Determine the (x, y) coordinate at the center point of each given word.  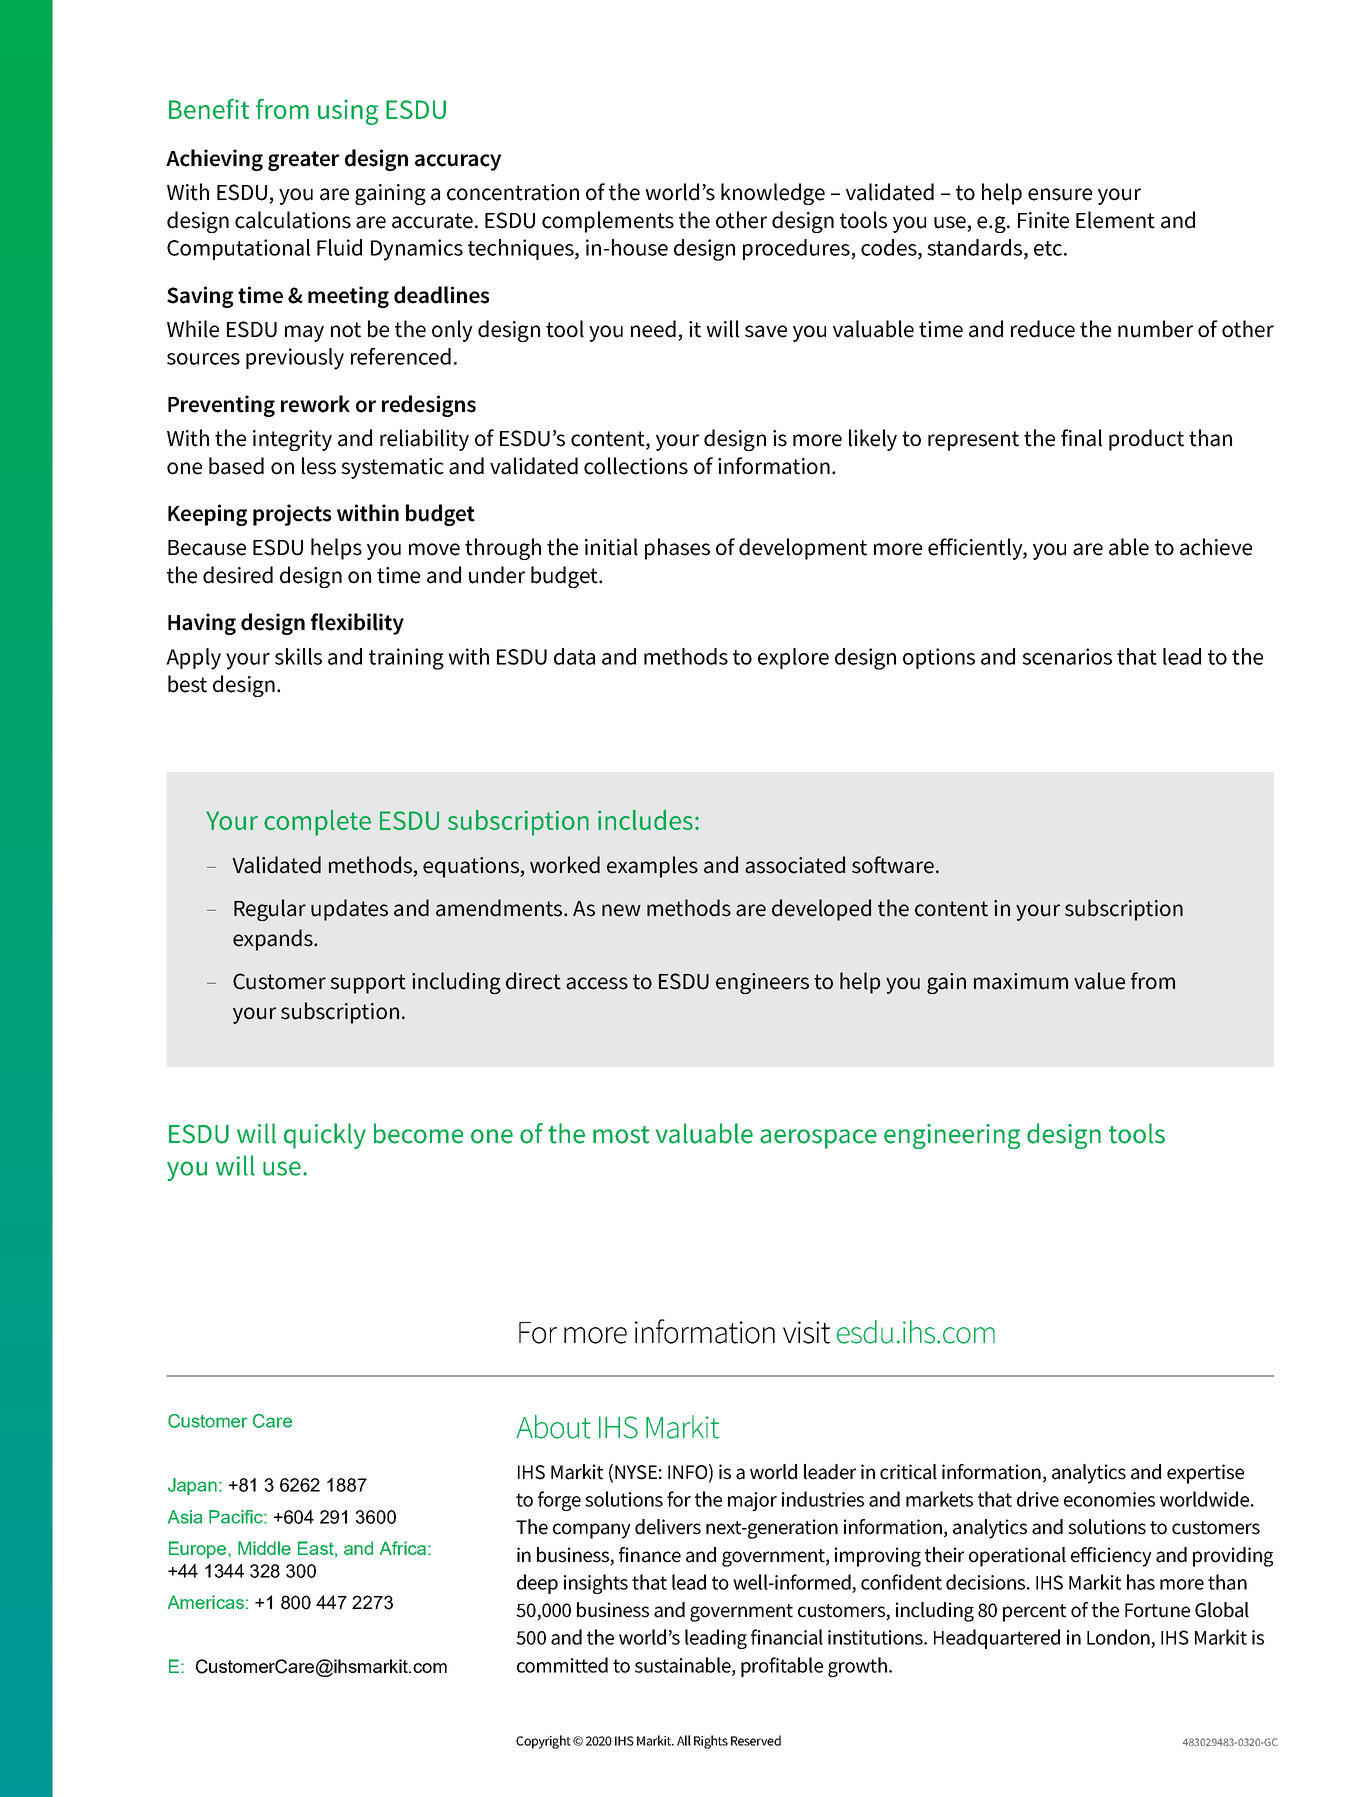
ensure (1060, 194)
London (1118, 1637)
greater (303, 161)
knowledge (773, 194)
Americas (206, 1602)
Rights (711, 1742)
